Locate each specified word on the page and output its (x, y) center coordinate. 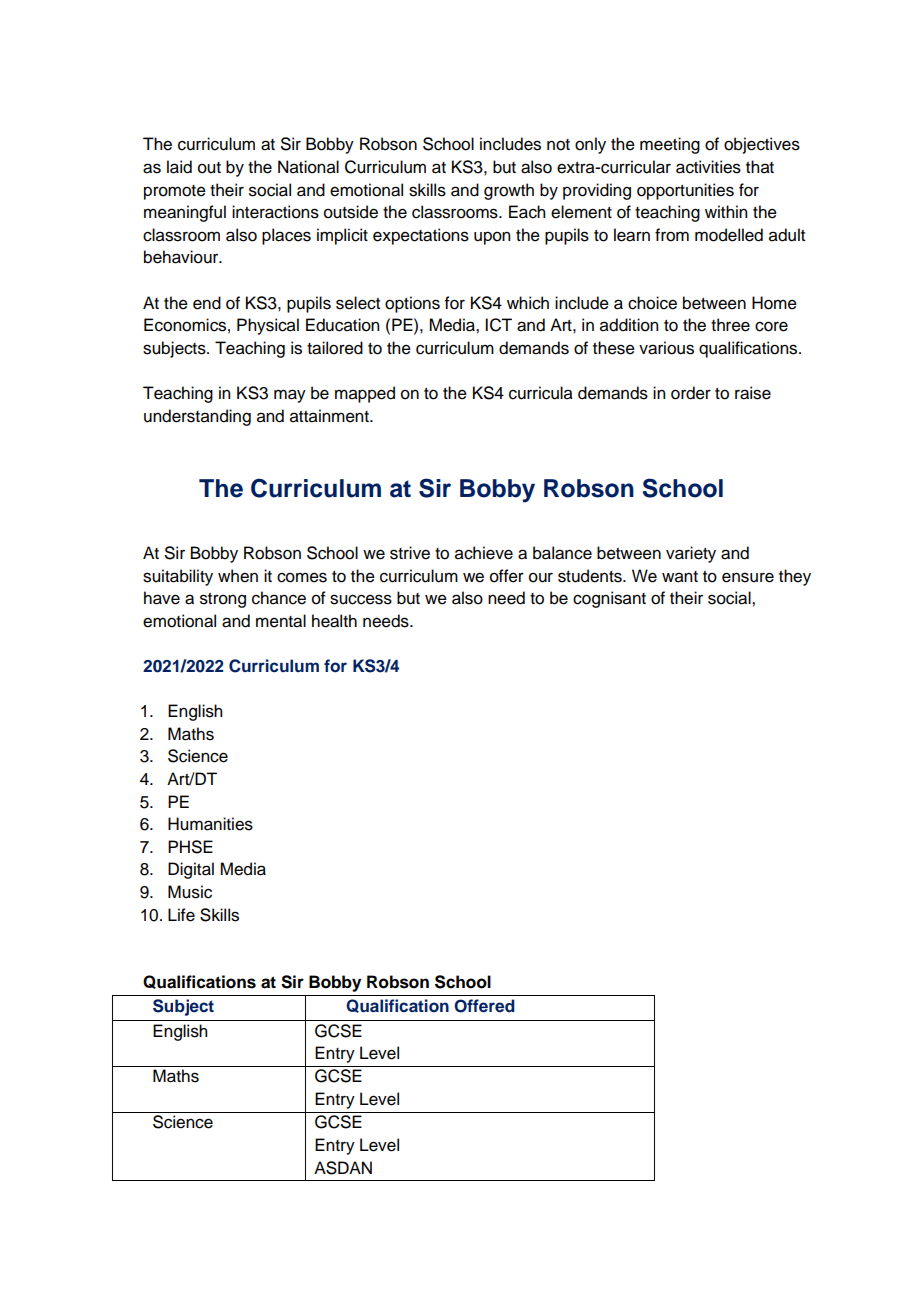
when (238, 576)
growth (509, 191)
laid (179, 167)
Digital (191, 870)
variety (691, 554)
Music (190, 892)
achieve (484, 553)
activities (708, 167)
